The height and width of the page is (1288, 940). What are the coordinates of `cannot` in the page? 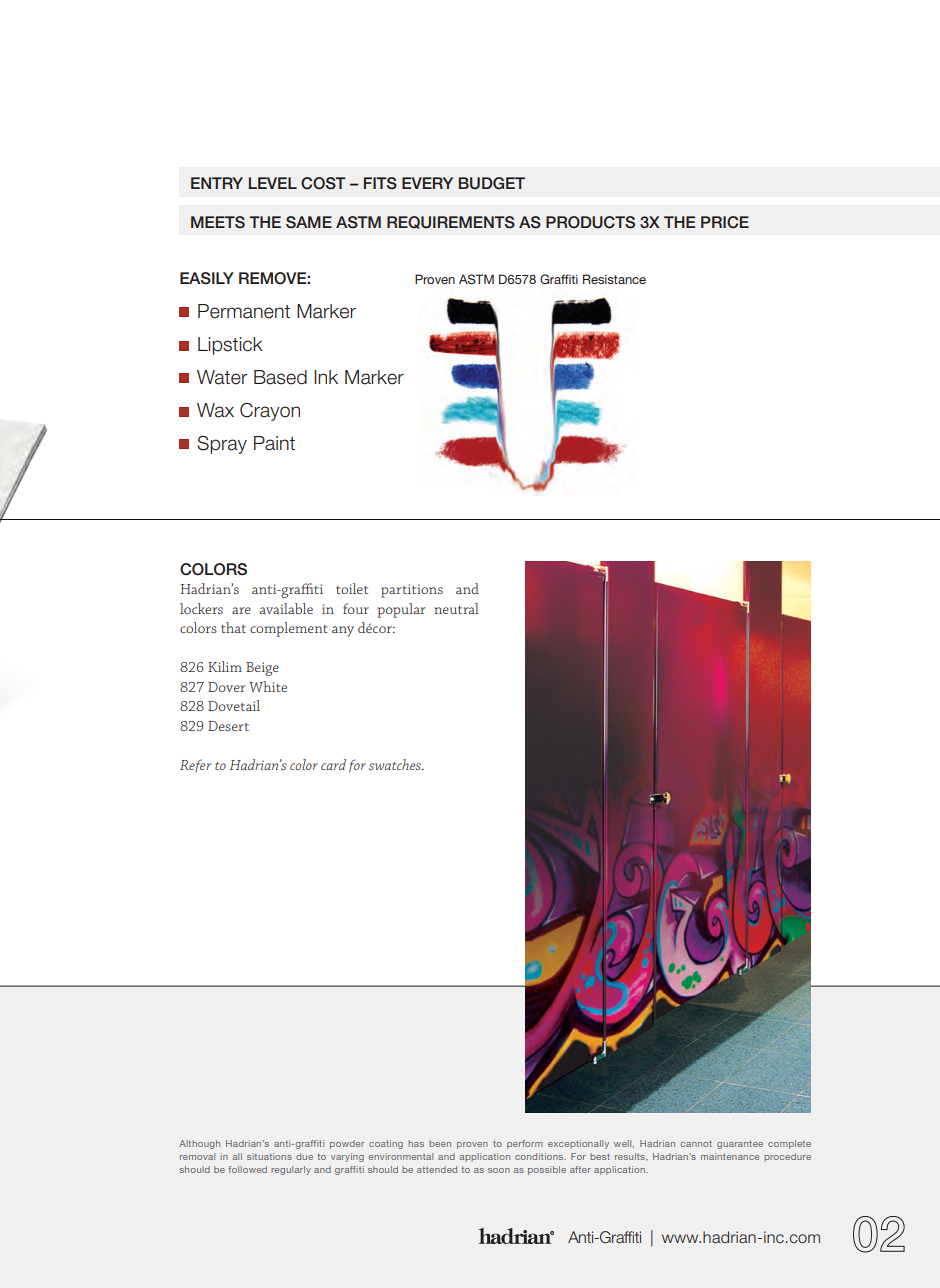 It's located at (696, 1143).
